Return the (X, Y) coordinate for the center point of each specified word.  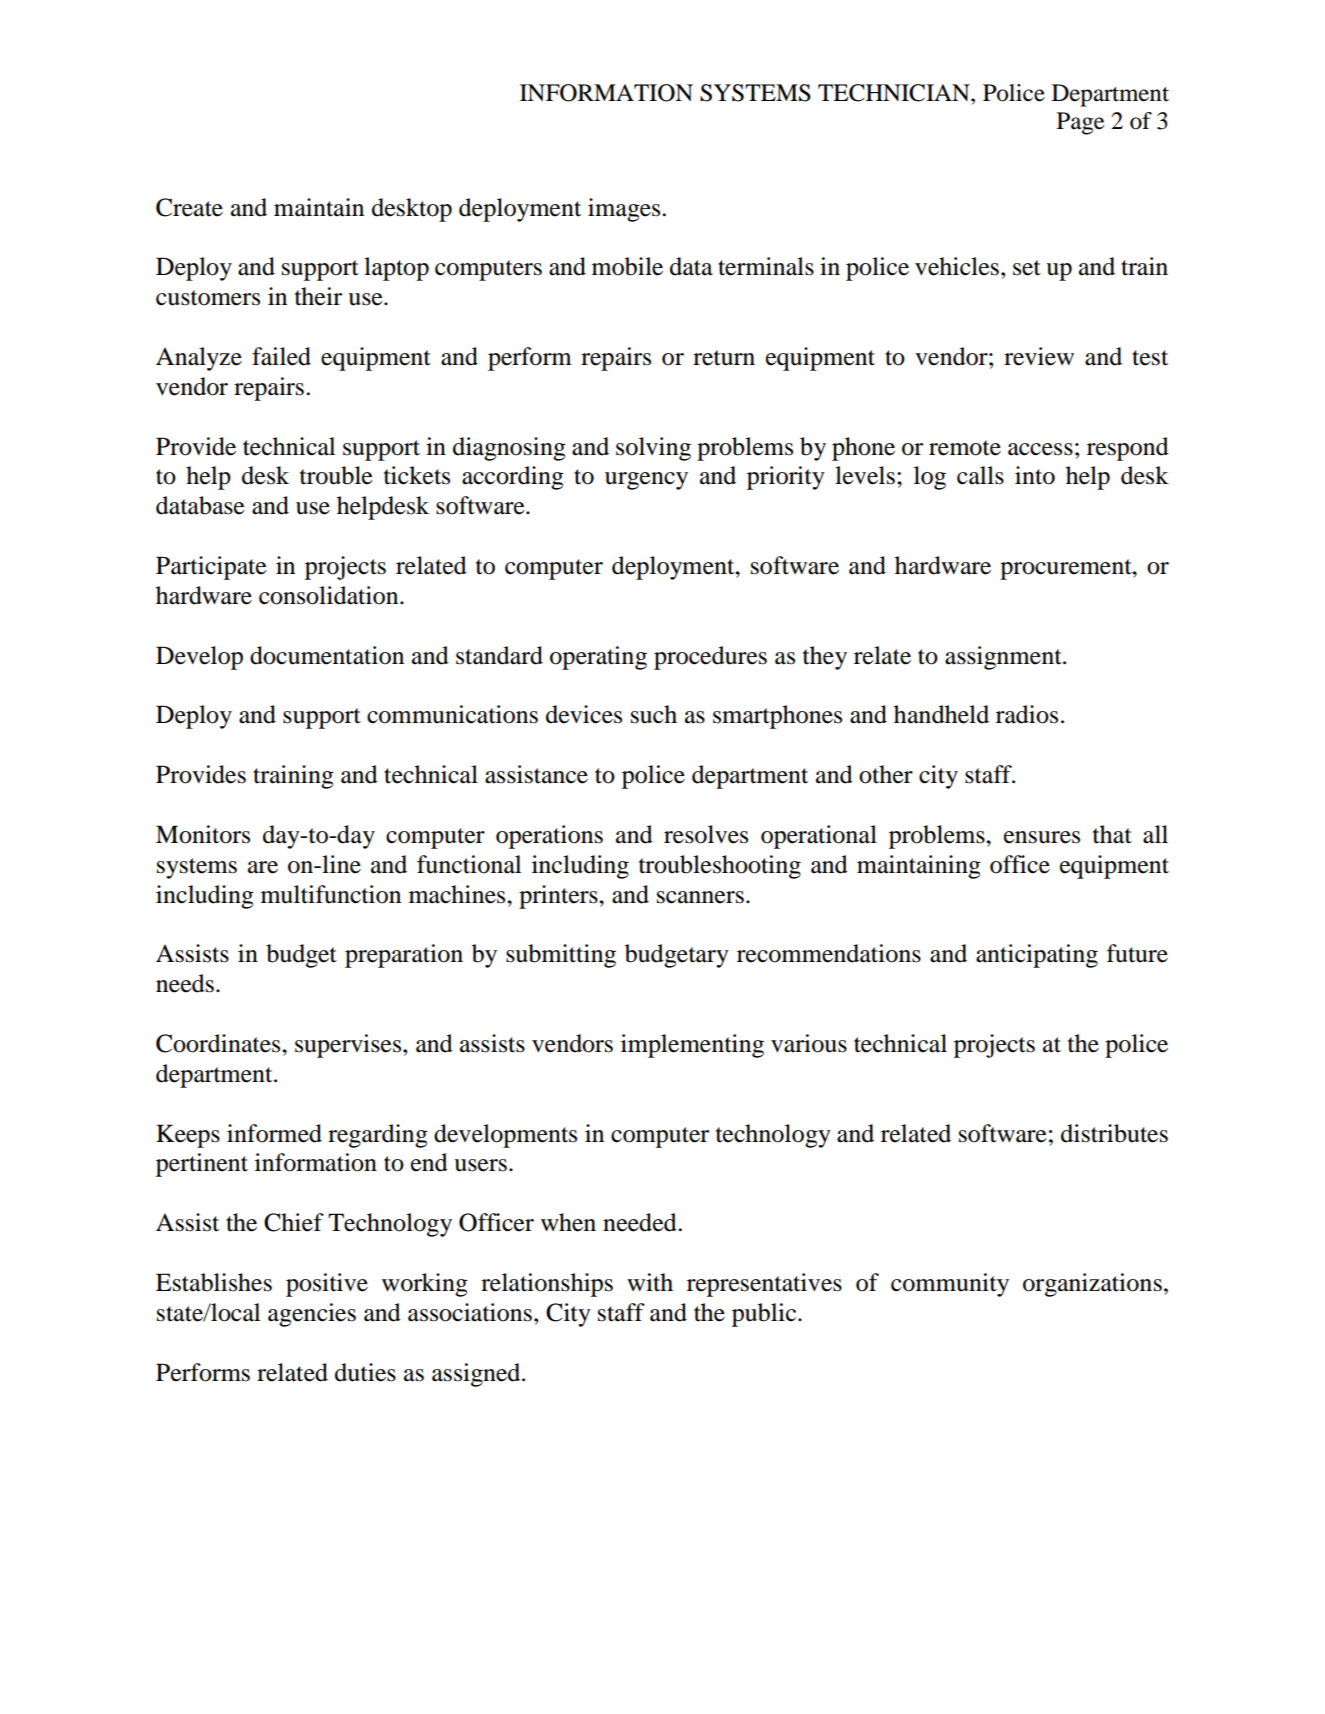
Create (189, 207)
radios (1027, 714)
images (625, 210)
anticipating (1037, 956)
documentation (327, 655)
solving (653, 449)
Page (1080, 123)
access (1040, 449)
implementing (692, 1046)
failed (281, 356)
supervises (349, 1046)
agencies (312, 1315)
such (654, 714)
